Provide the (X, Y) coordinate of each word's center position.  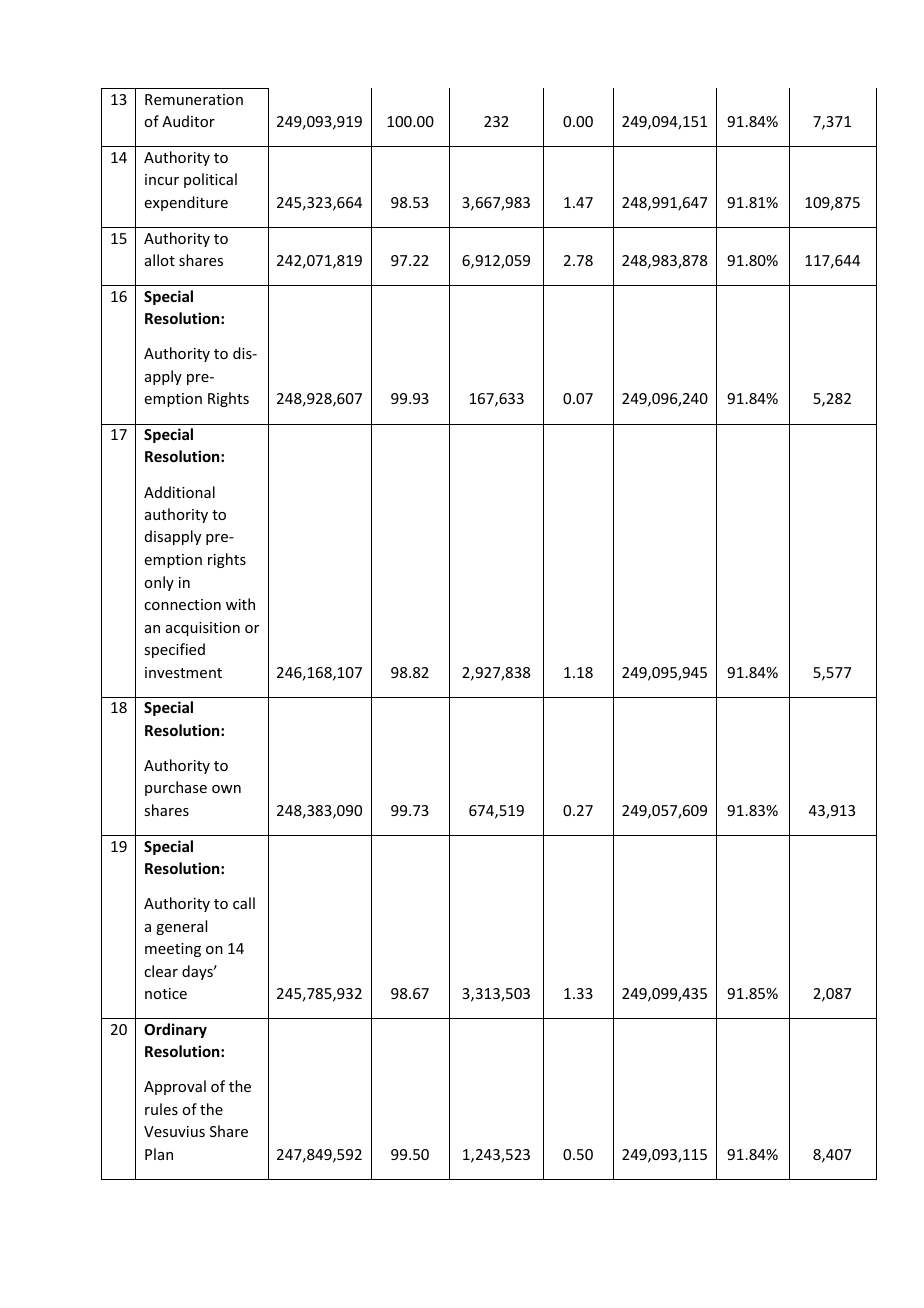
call (244, 903)
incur (162, 179)
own (226, 789)
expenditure (186, 203)
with (240, 604)
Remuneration (194, 99)
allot (160, 260)
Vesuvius (174, 1131)
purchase (176, 788)
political (210, 180)
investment (183, 672)
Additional (179, 492)
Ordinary (175, 1030)
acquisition (203, 629)
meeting (173, 950)
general (181, 927)
